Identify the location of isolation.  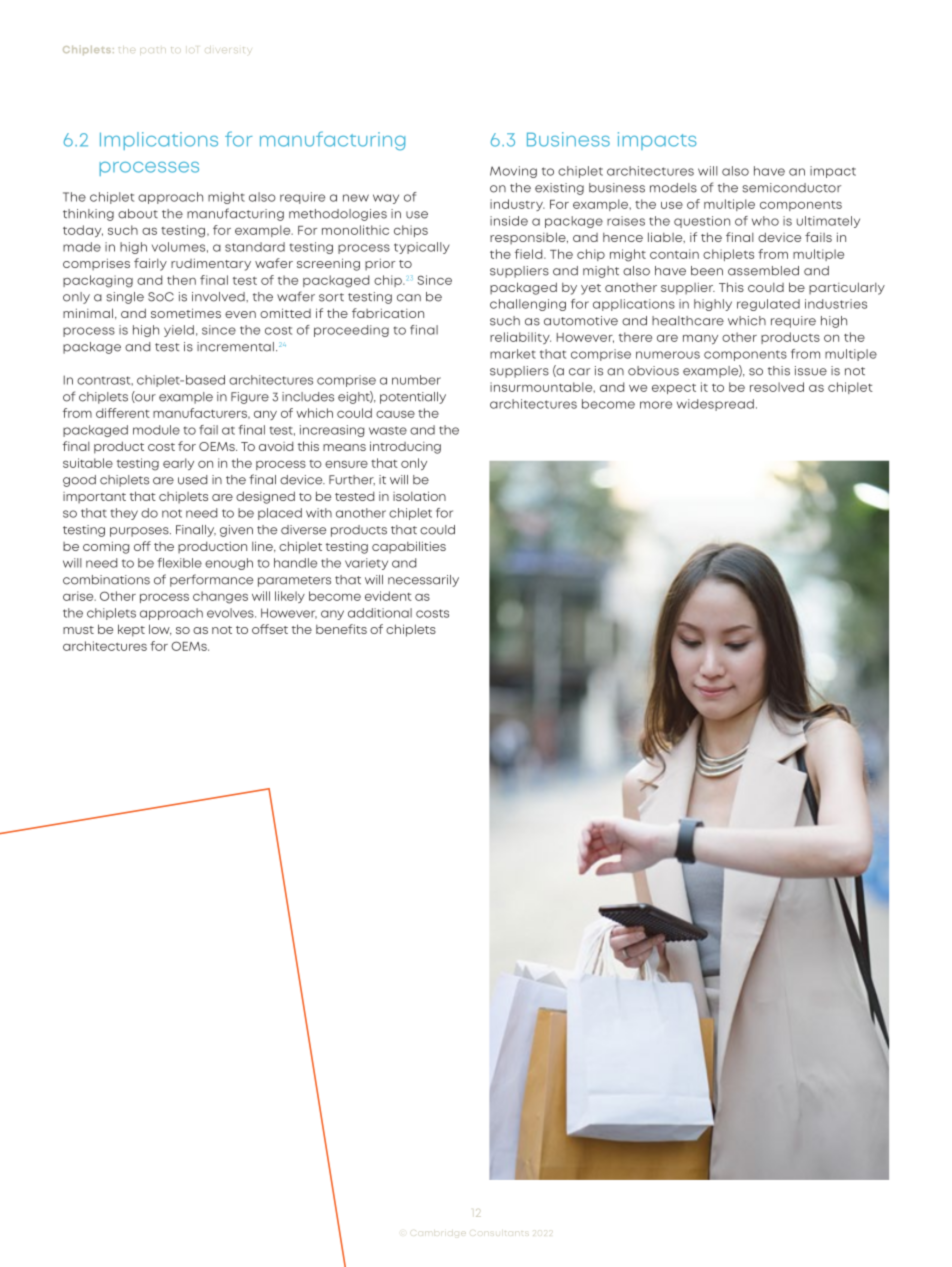
(419, 496).
